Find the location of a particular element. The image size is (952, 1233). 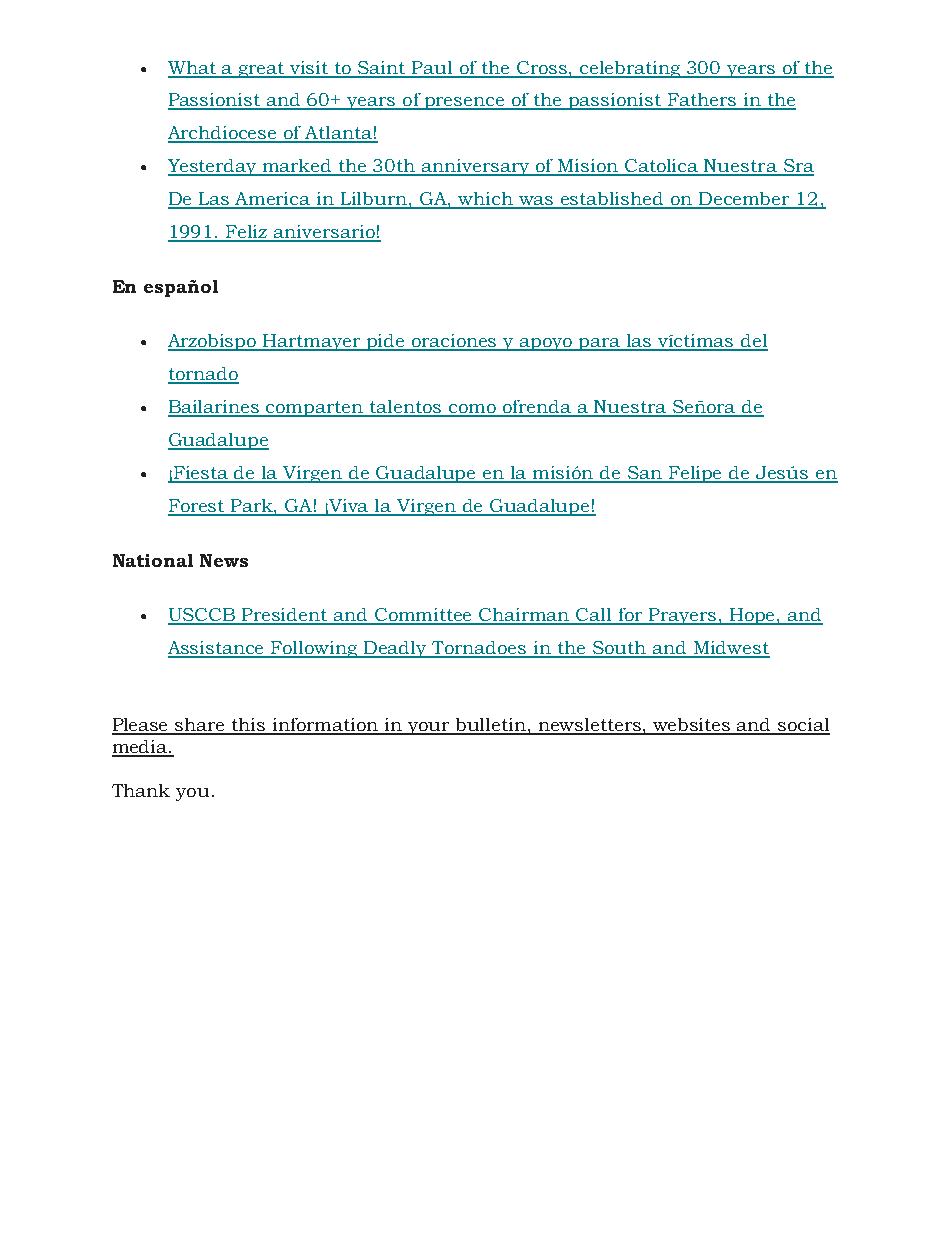

apoyo is located at coordinates (546, 344).
